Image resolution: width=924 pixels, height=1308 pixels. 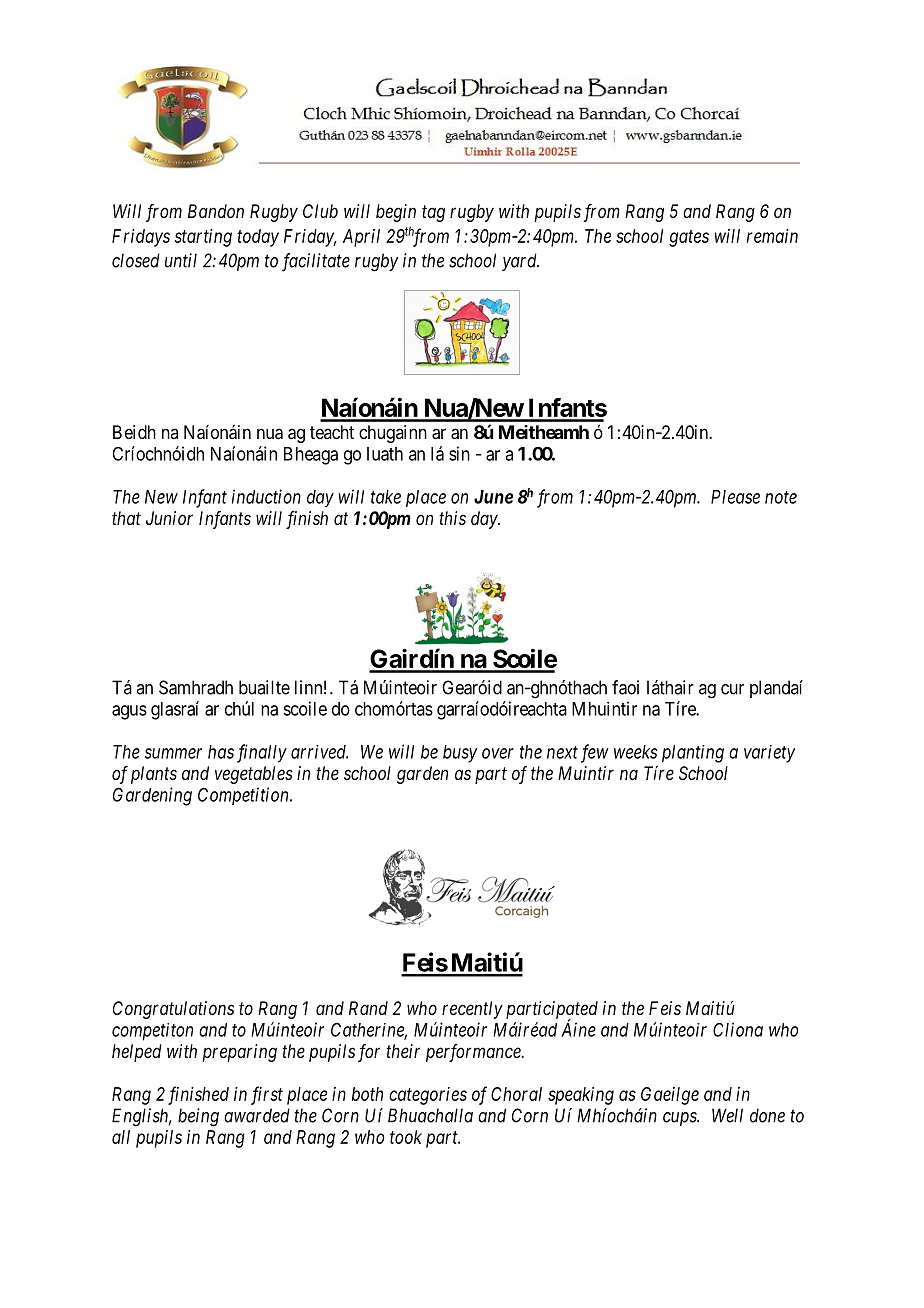 I want to click on tag, so click(x=433, y=213).
